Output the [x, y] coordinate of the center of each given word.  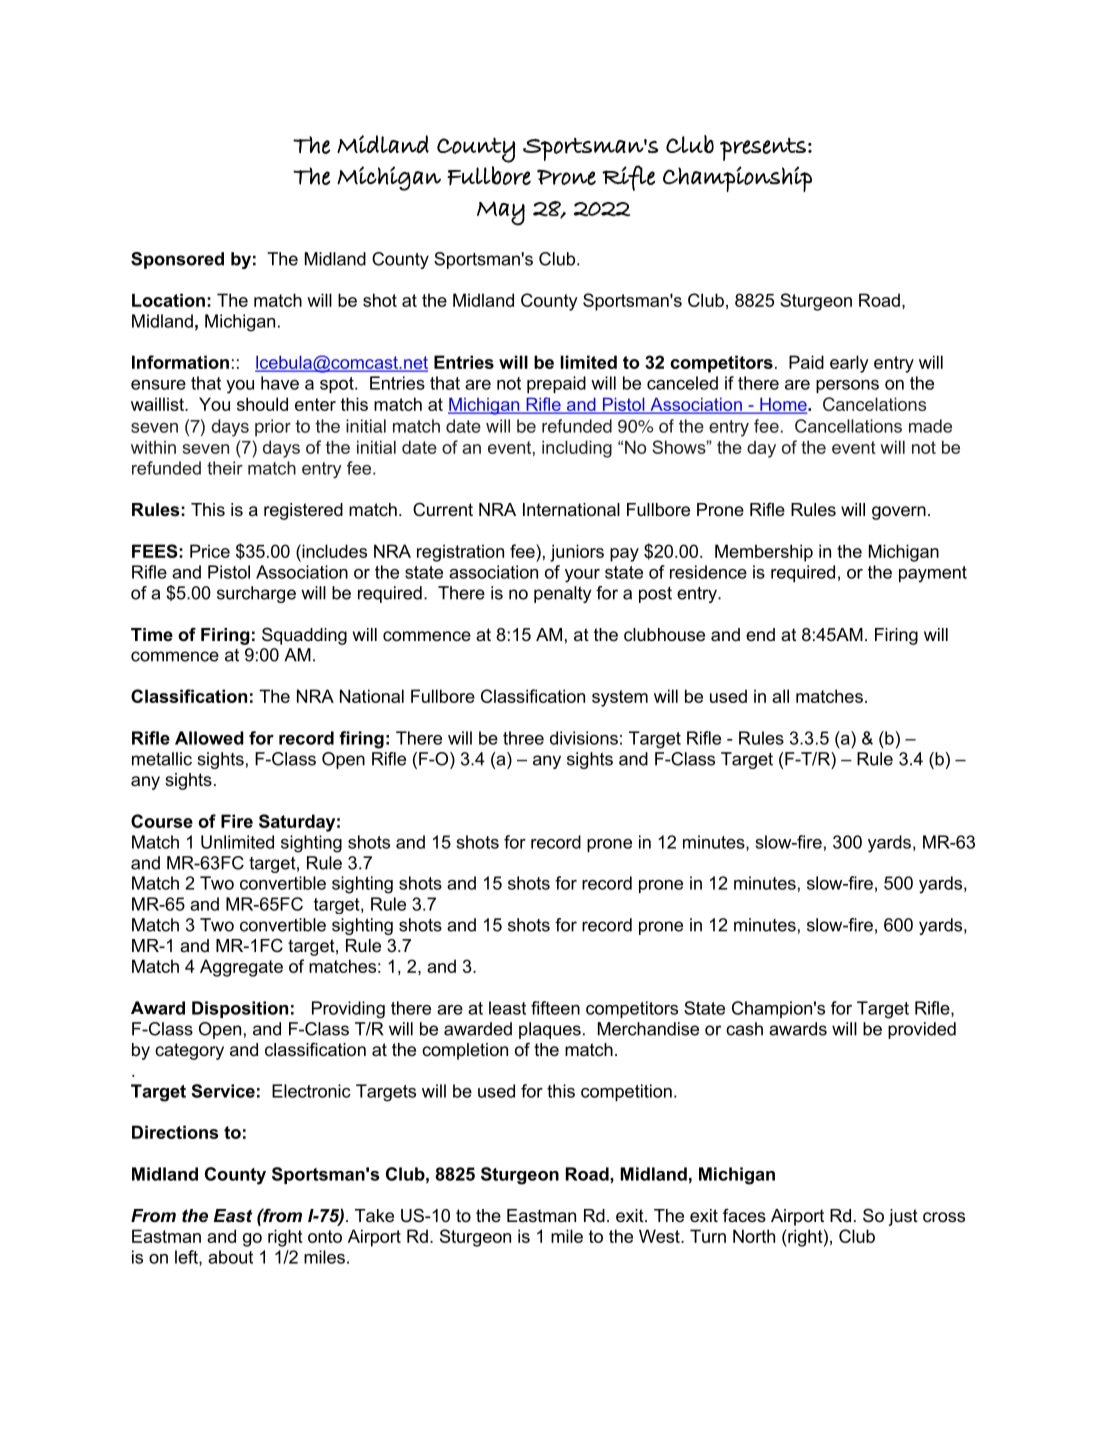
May [501, 213]
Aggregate [241, 968]
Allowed [209, 738]
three [523, 738]
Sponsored [177, 260]
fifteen [555, 1008]
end [760, 634]
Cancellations [848, 426]
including [577, 449]
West [660, 1236]
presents [763, 149]
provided [922, 1030]
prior [273, 428]
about [230, 1257]
